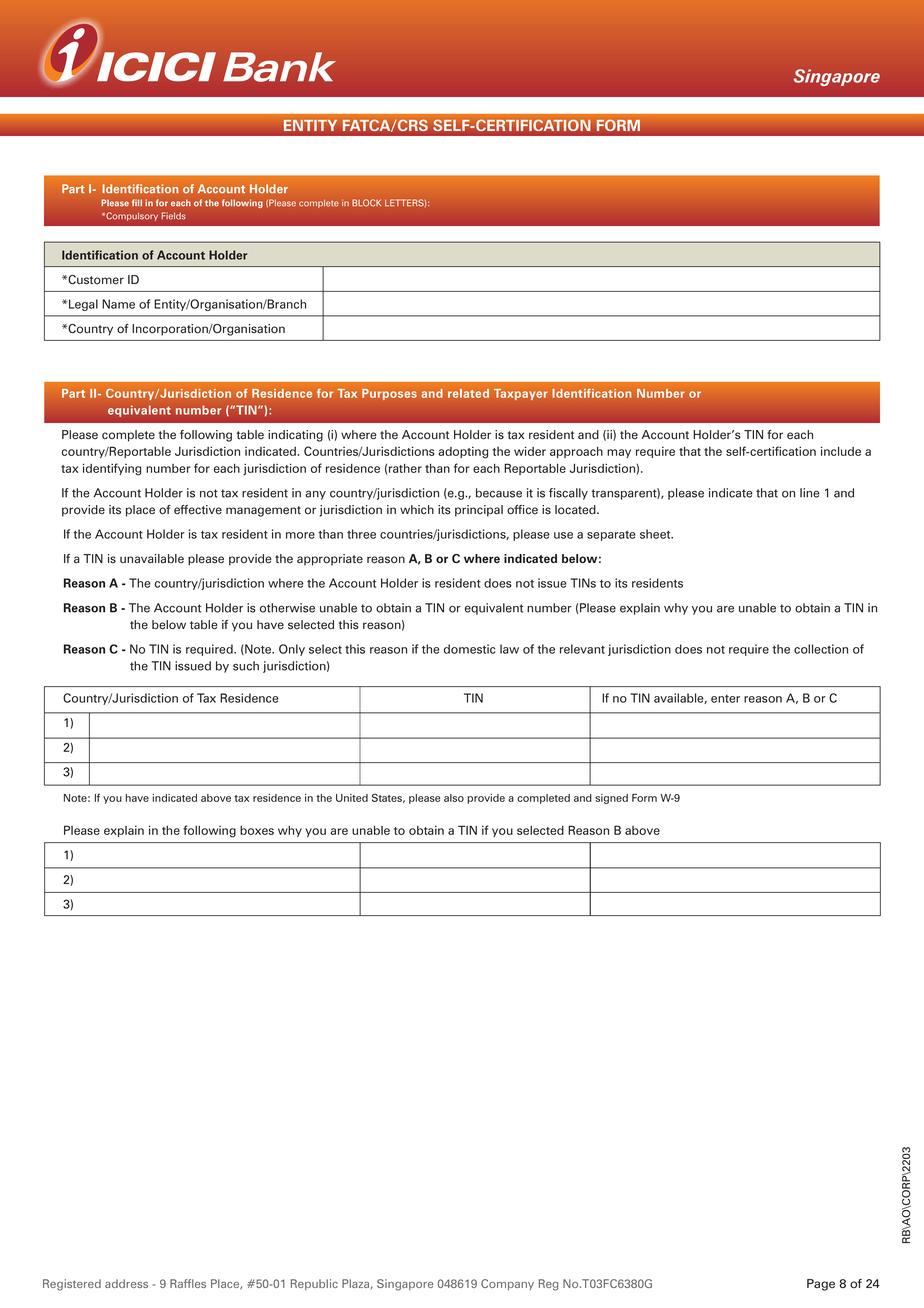 The width and height of the page is (924, 1308). What do you see at coordinates (366, 203) in the page?
I see `BLOCK` at bounding box center [366, 203].
